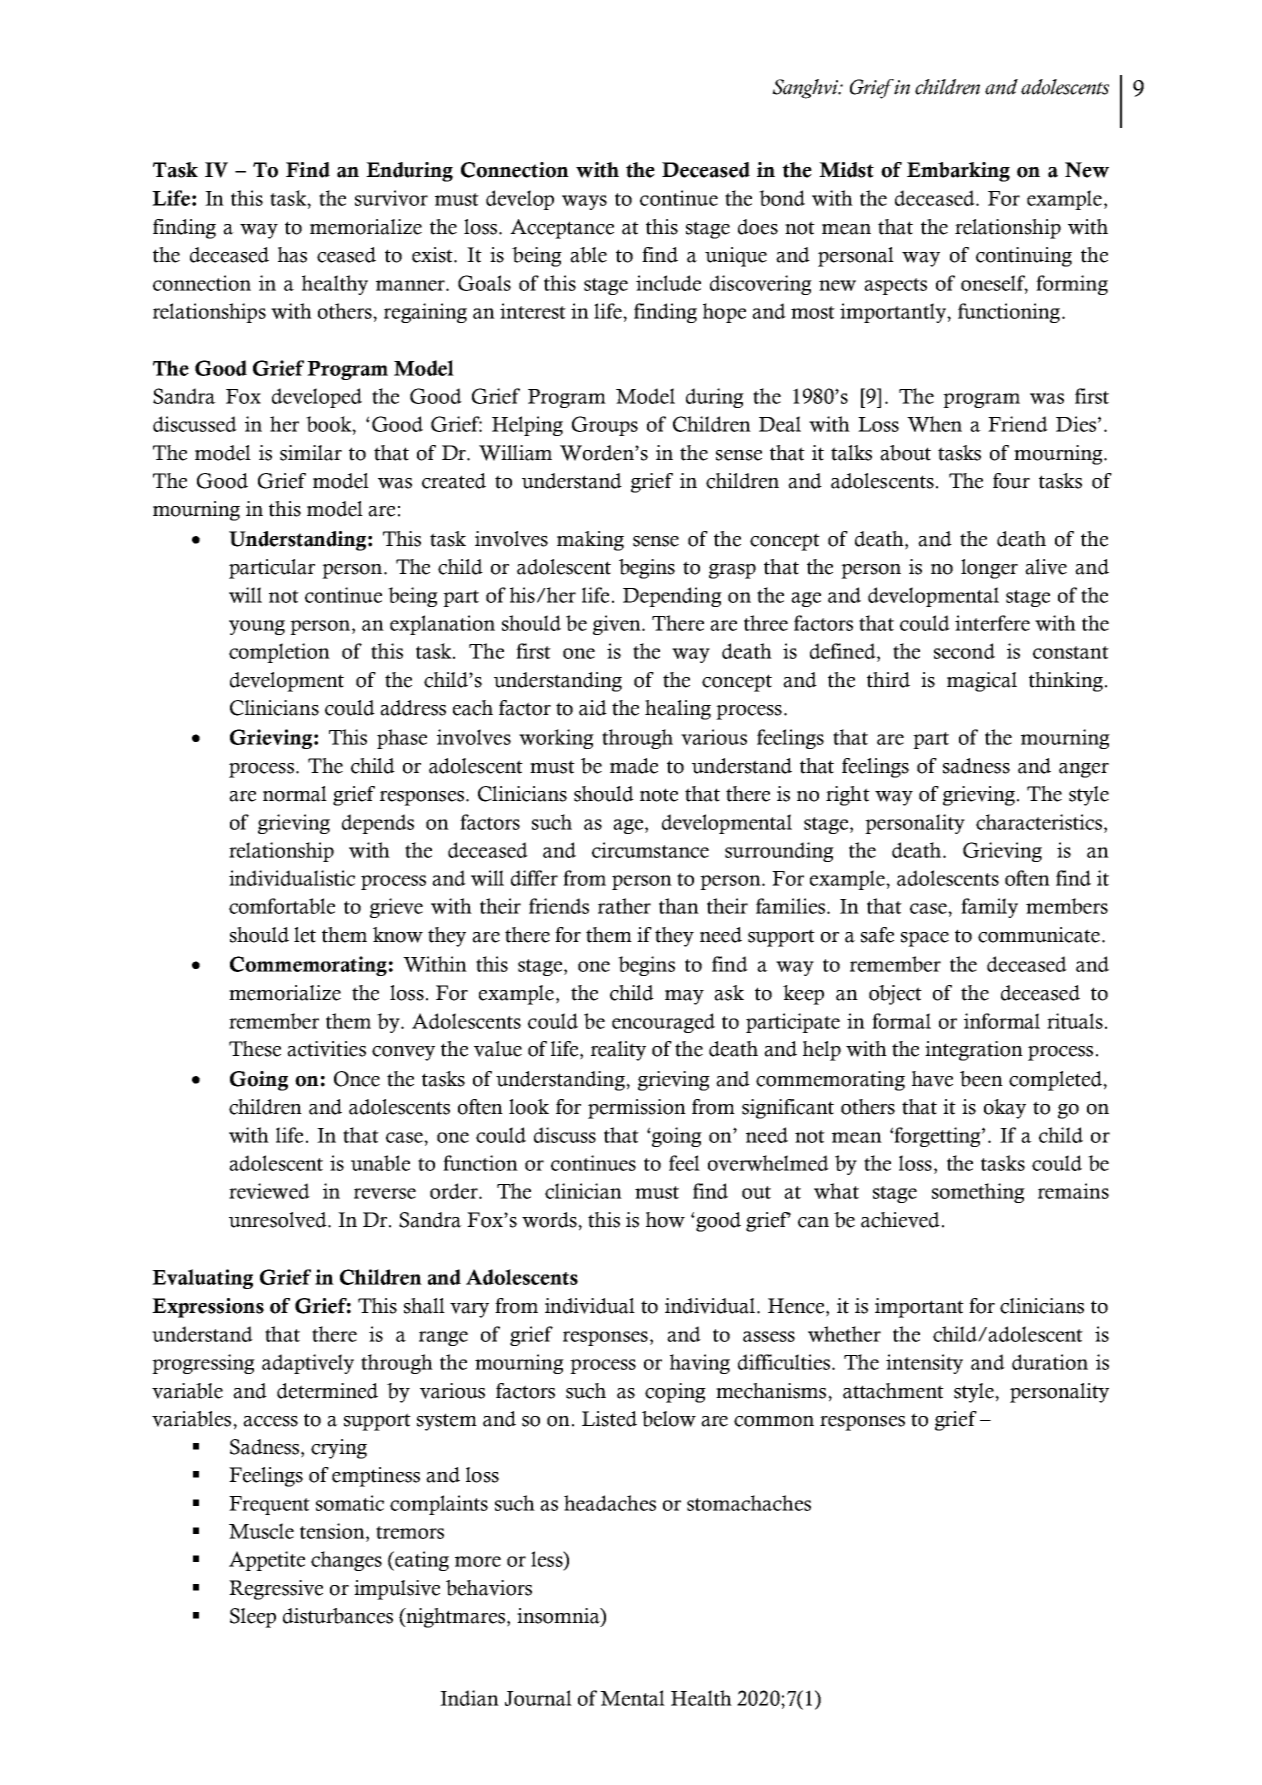 This document has width=1262, height=1785. Describe the element at coordinates (659, 795) in the document. I see `note` at that location.
